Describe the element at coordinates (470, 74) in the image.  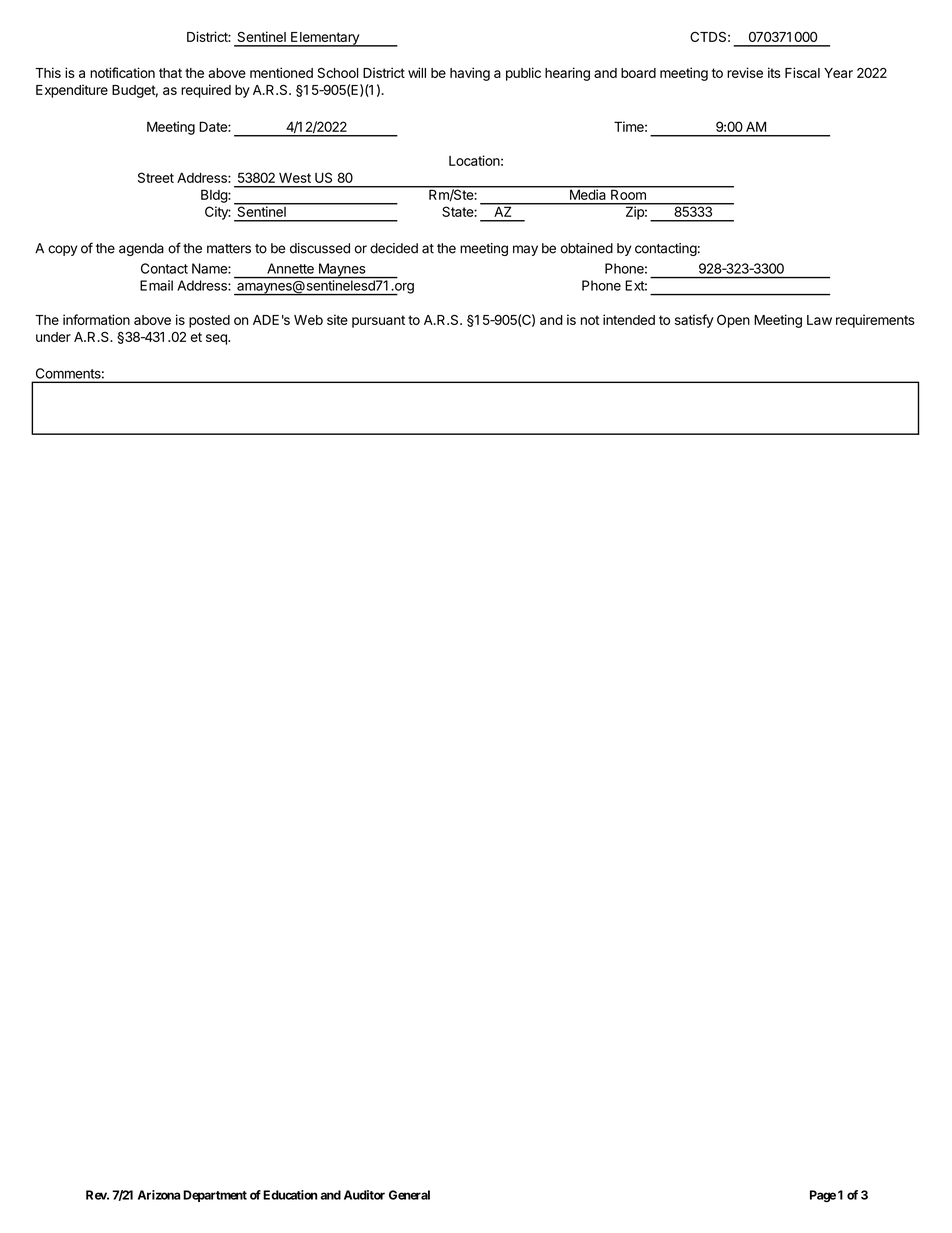
I see `having` at that location.
